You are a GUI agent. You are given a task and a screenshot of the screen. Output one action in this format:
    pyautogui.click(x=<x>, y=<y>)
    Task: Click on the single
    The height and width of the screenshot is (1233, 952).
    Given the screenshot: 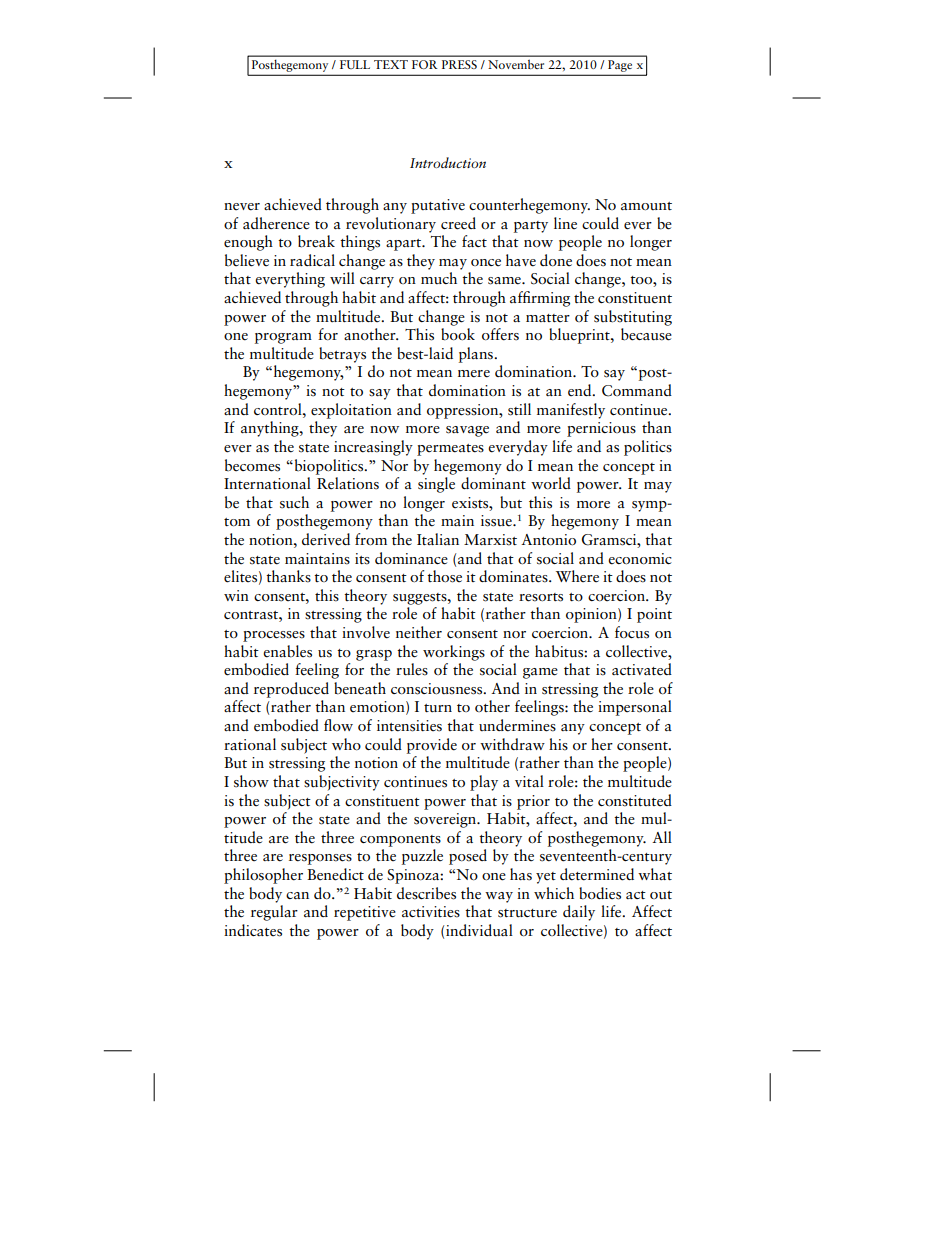 What is the action you would take?
    pyautogui.click(x=436, y=485)
